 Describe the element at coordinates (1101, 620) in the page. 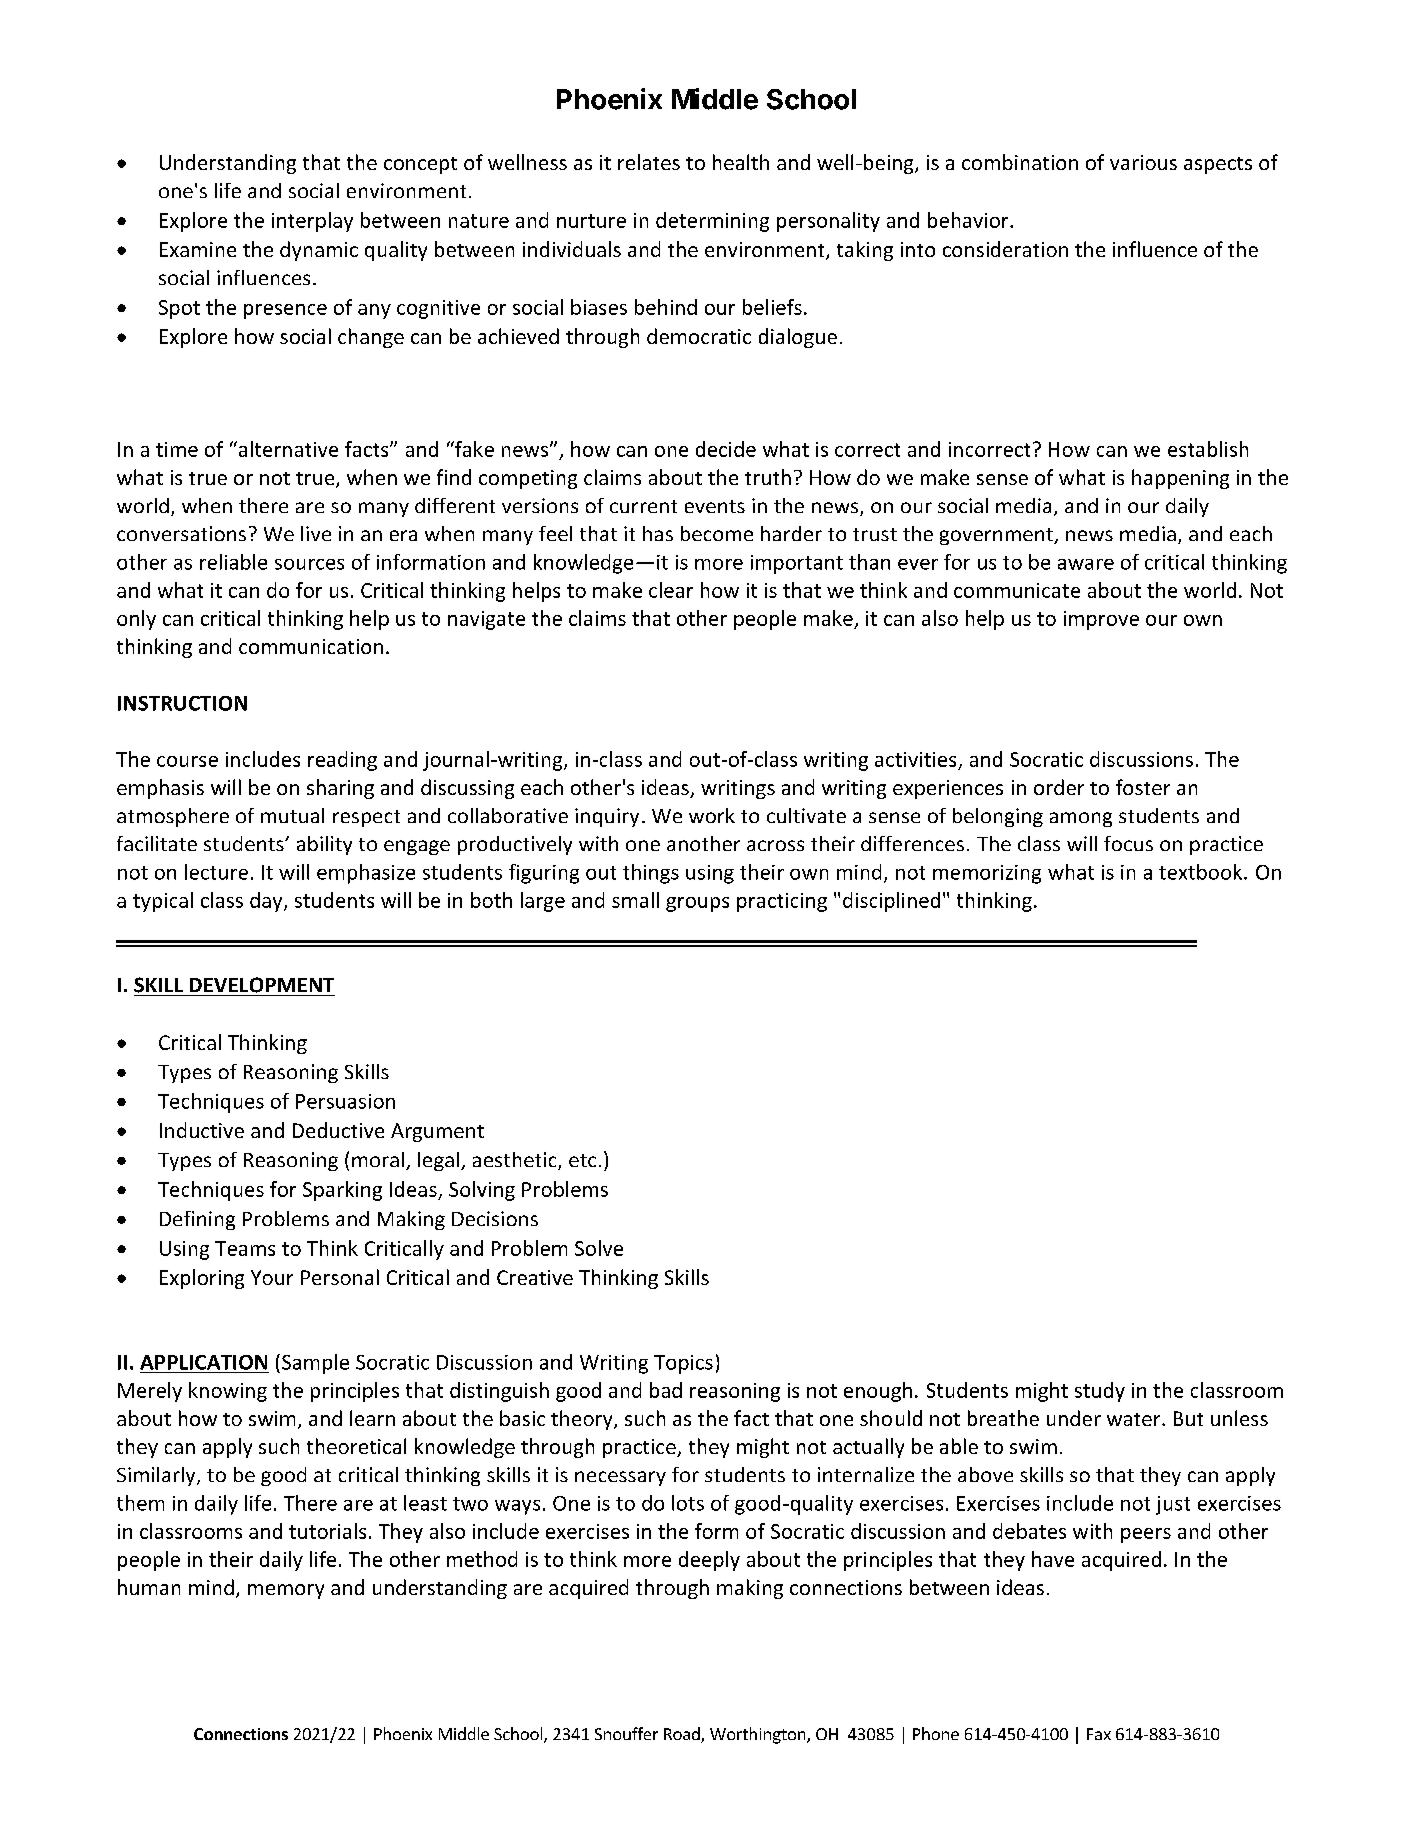

I see `improve` at that location.
